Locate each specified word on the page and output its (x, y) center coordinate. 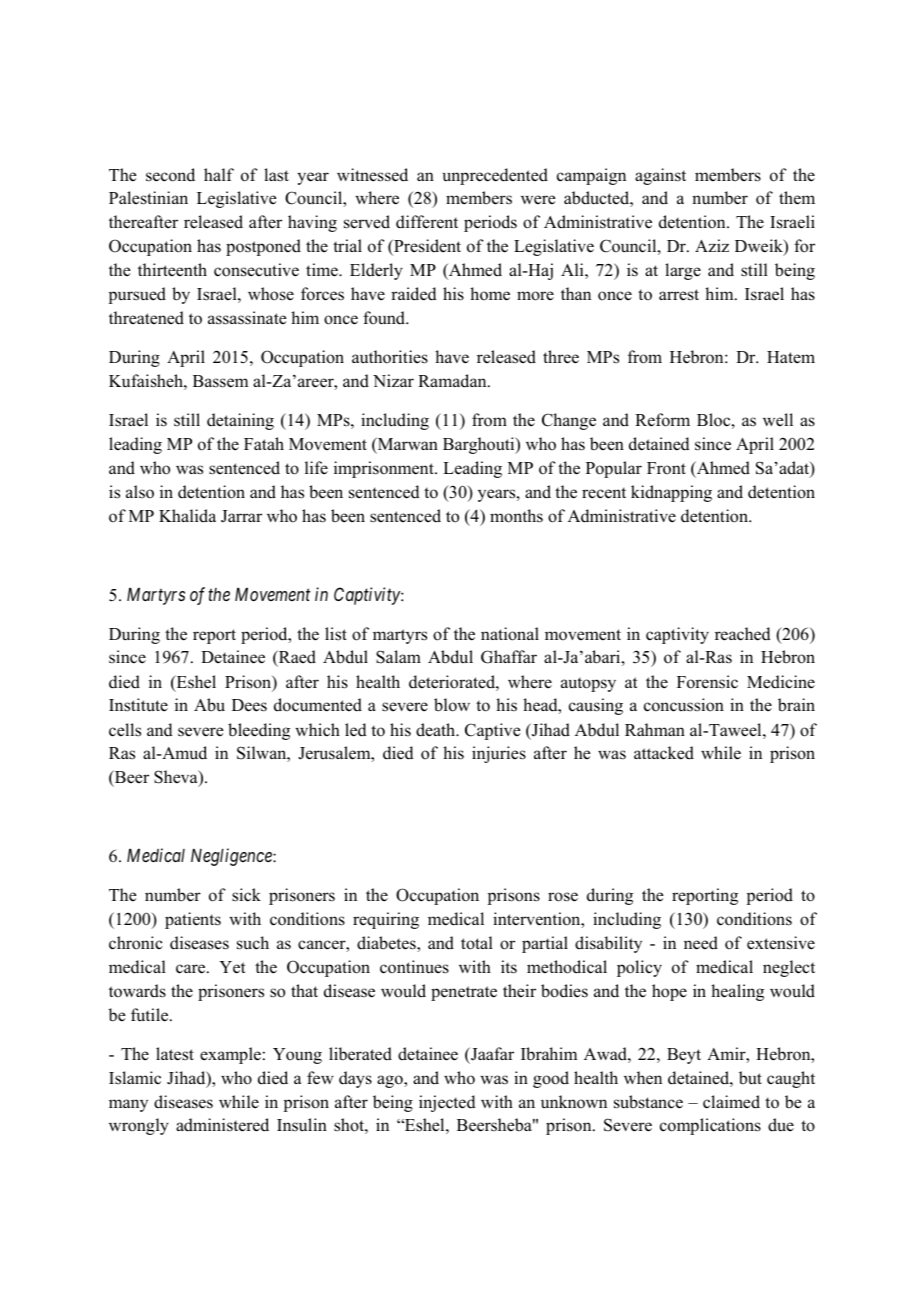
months (516, 516)
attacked (664, 753)
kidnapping (671, 493)
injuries (499, 754)
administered (222, 1125)
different (427, 222)
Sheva (177, 778)
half (219, 174)
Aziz (712, 245)
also (140, 492)
